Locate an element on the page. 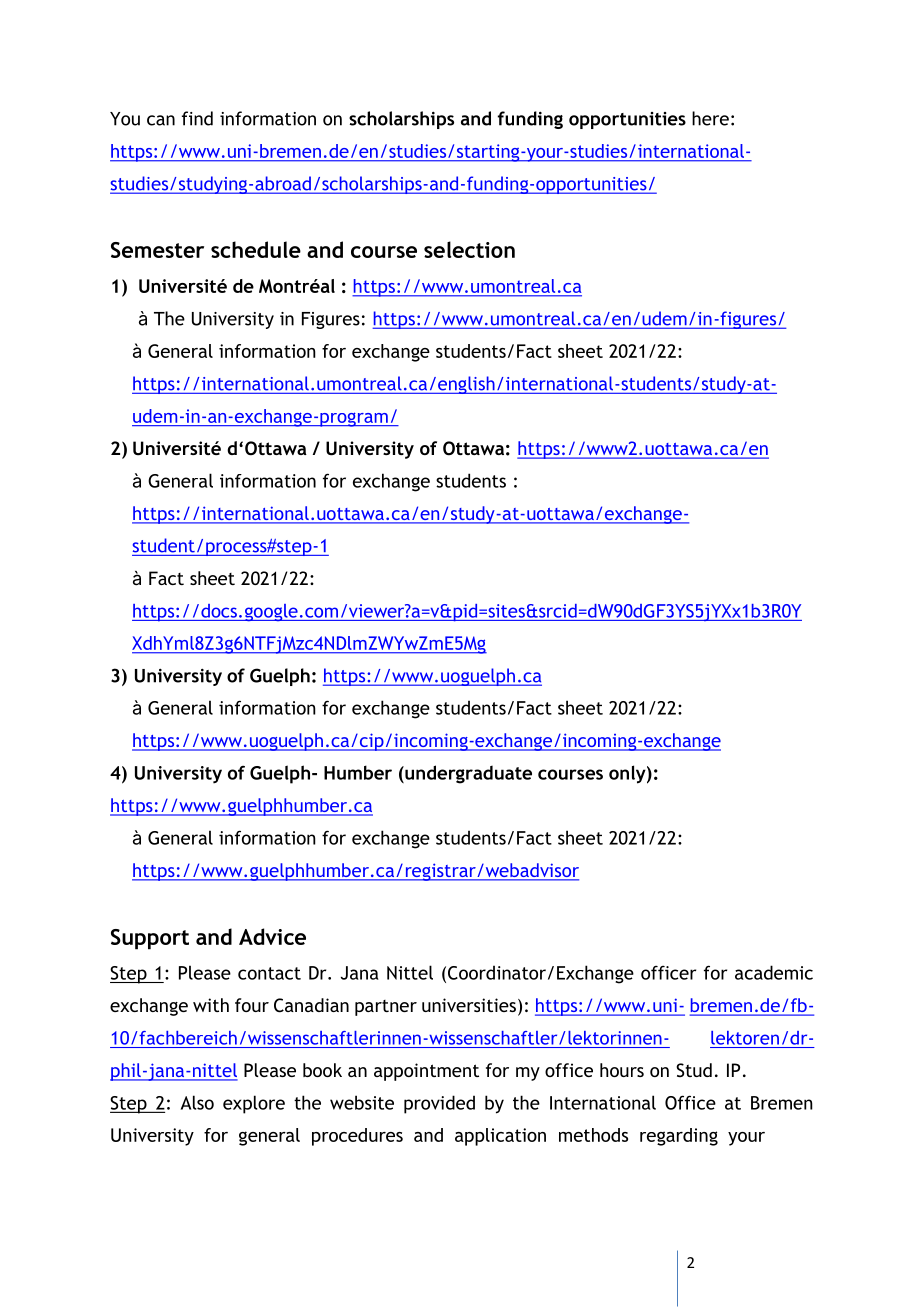  methods is located at coordinates (593, 1135).
